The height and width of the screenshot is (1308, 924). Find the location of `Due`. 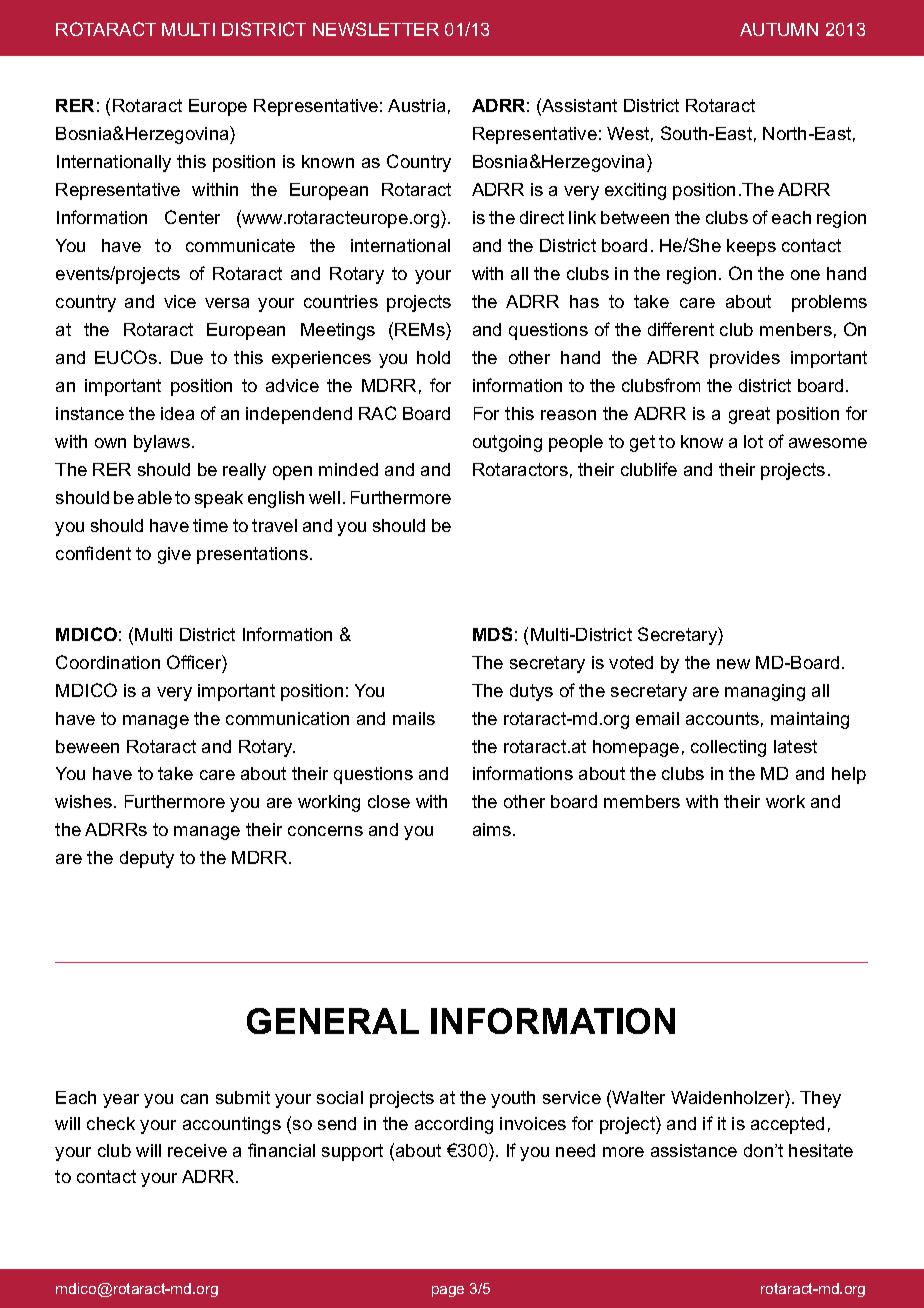

Due is located at coordinates (187, 357).
